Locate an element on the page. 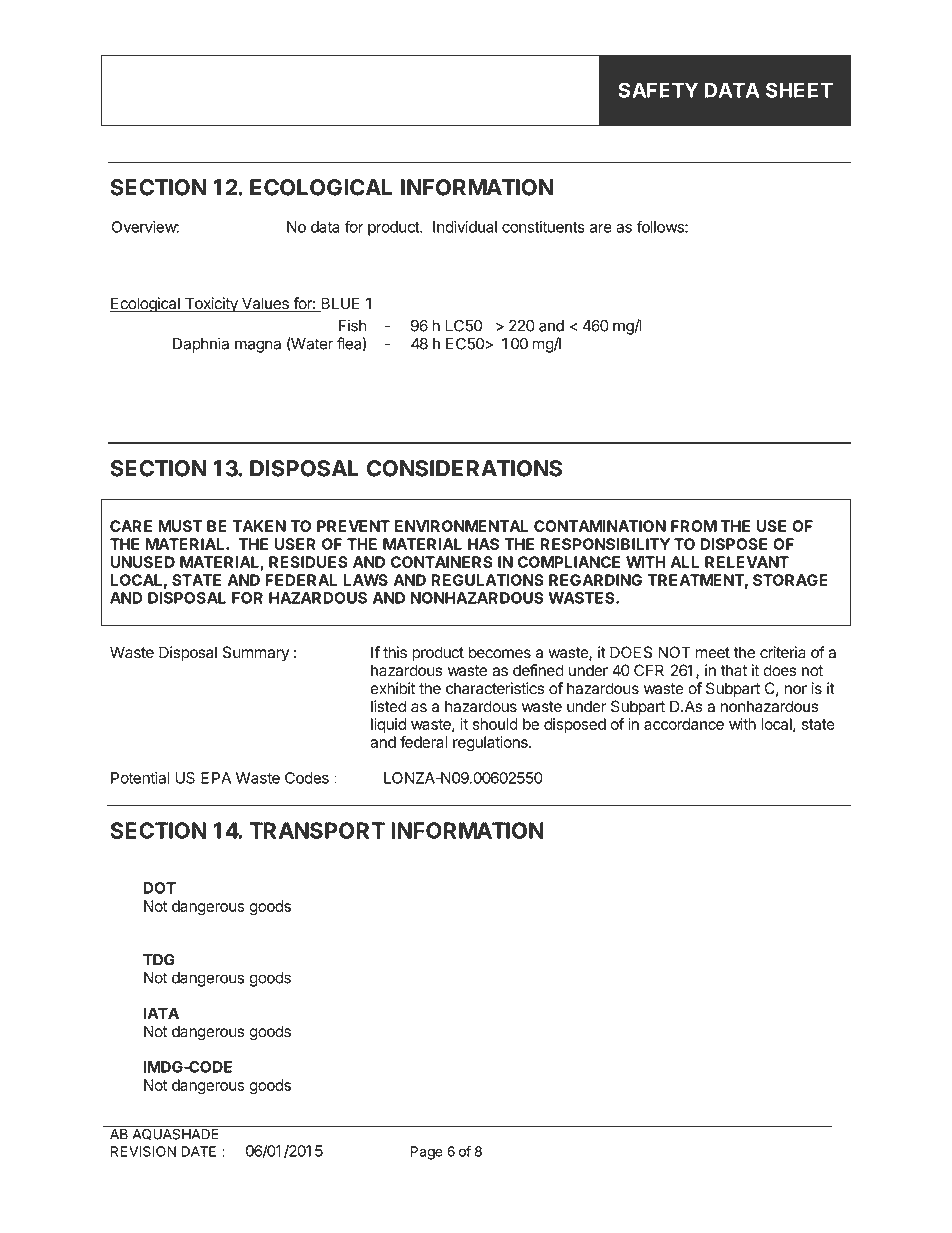 The width and height of the document is (952, 1233). becomes is located at coordinates (500, 652).
